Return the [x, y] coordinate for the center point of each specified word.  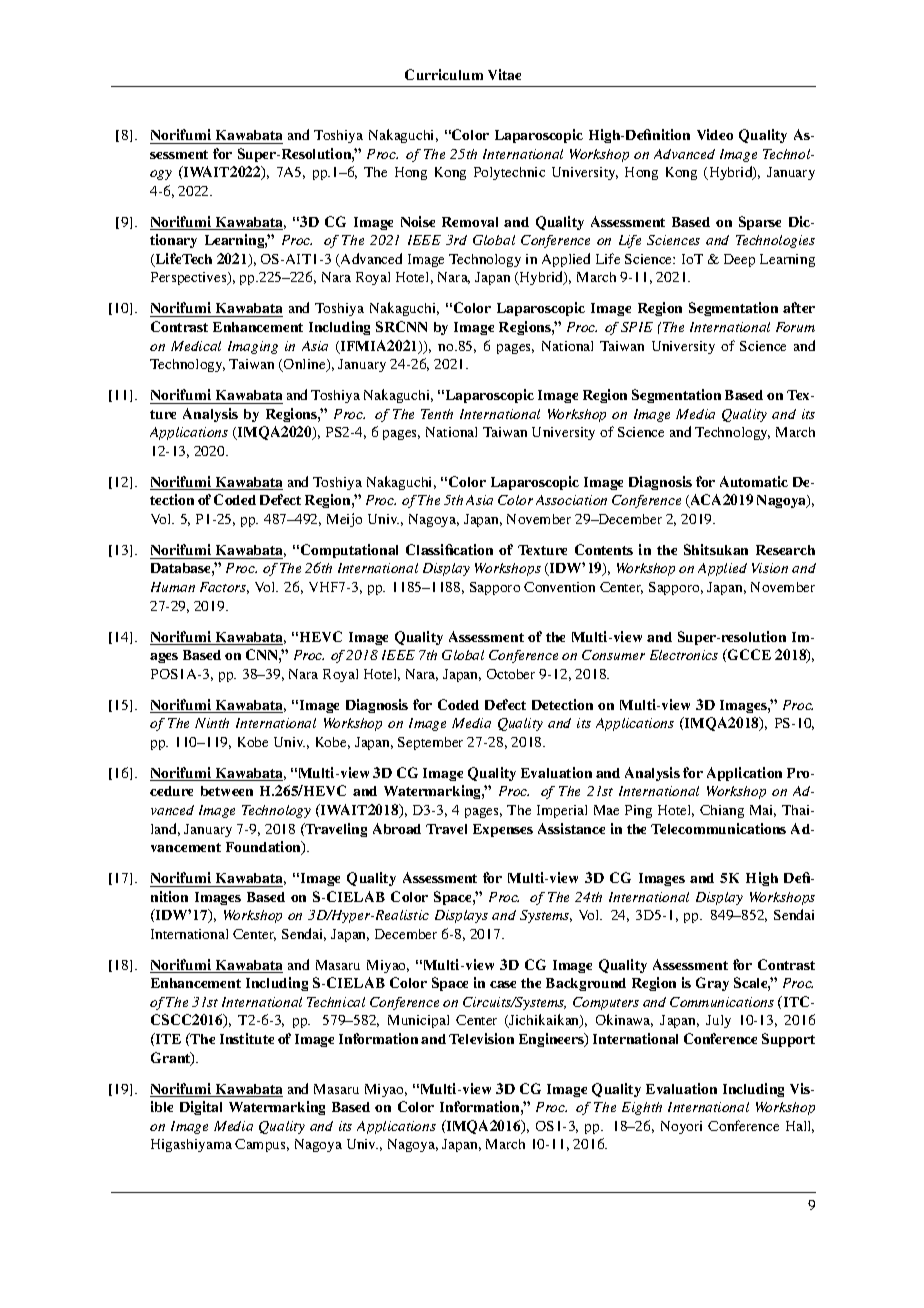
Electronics [684, 655]
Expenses [503, 830]
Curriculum [444, 74]
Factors [224, 588]
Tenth [437, 414]
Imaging [253, 347]
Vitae [504, 74]
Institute [247, 1038]
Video [715, 134]
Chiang [722, 811]
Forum [795, 327]
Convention [559, 587]
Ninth [212, 723]
